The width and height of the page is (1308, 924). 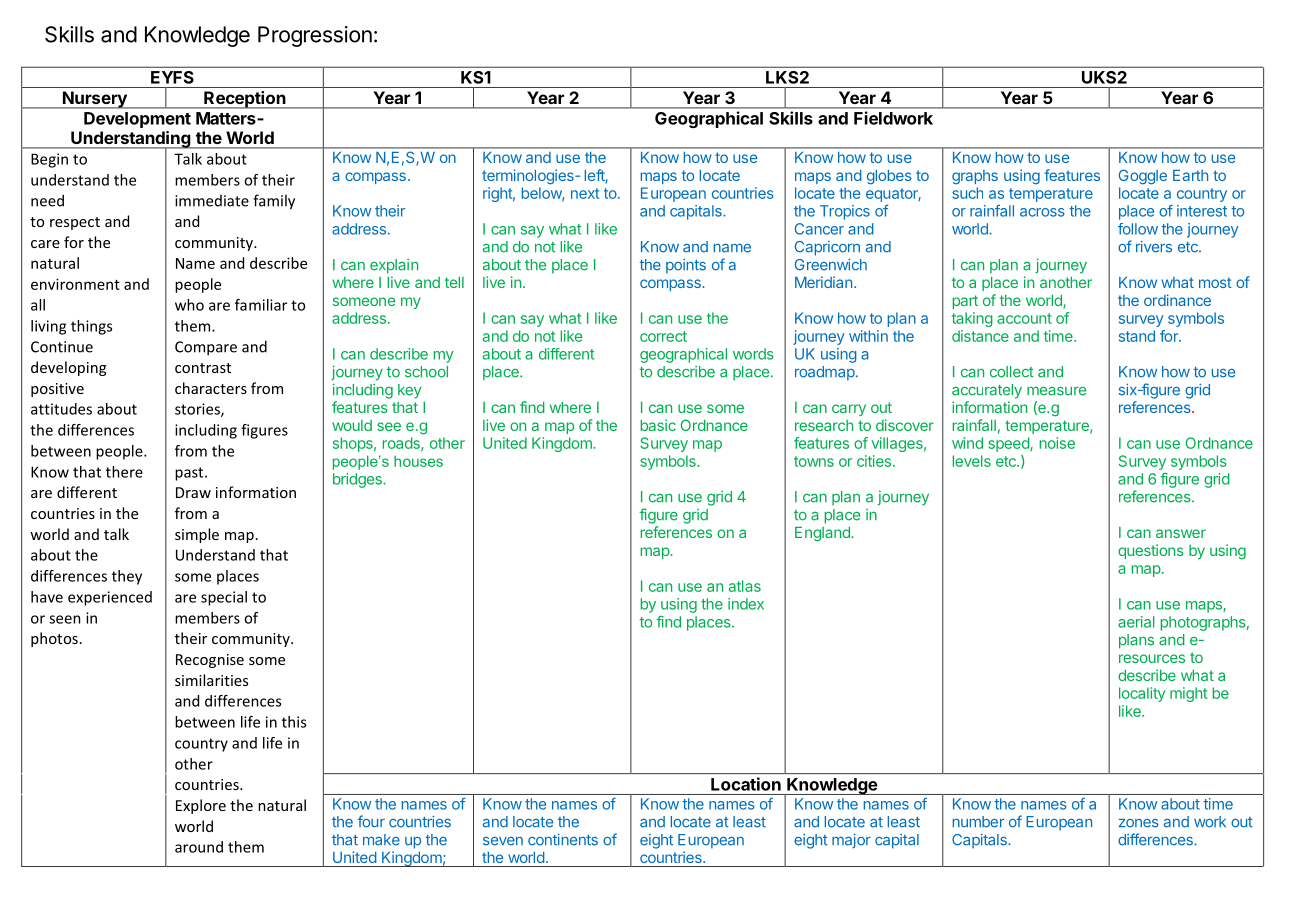 I want to click on noise, so click(x=1057, y=443).
